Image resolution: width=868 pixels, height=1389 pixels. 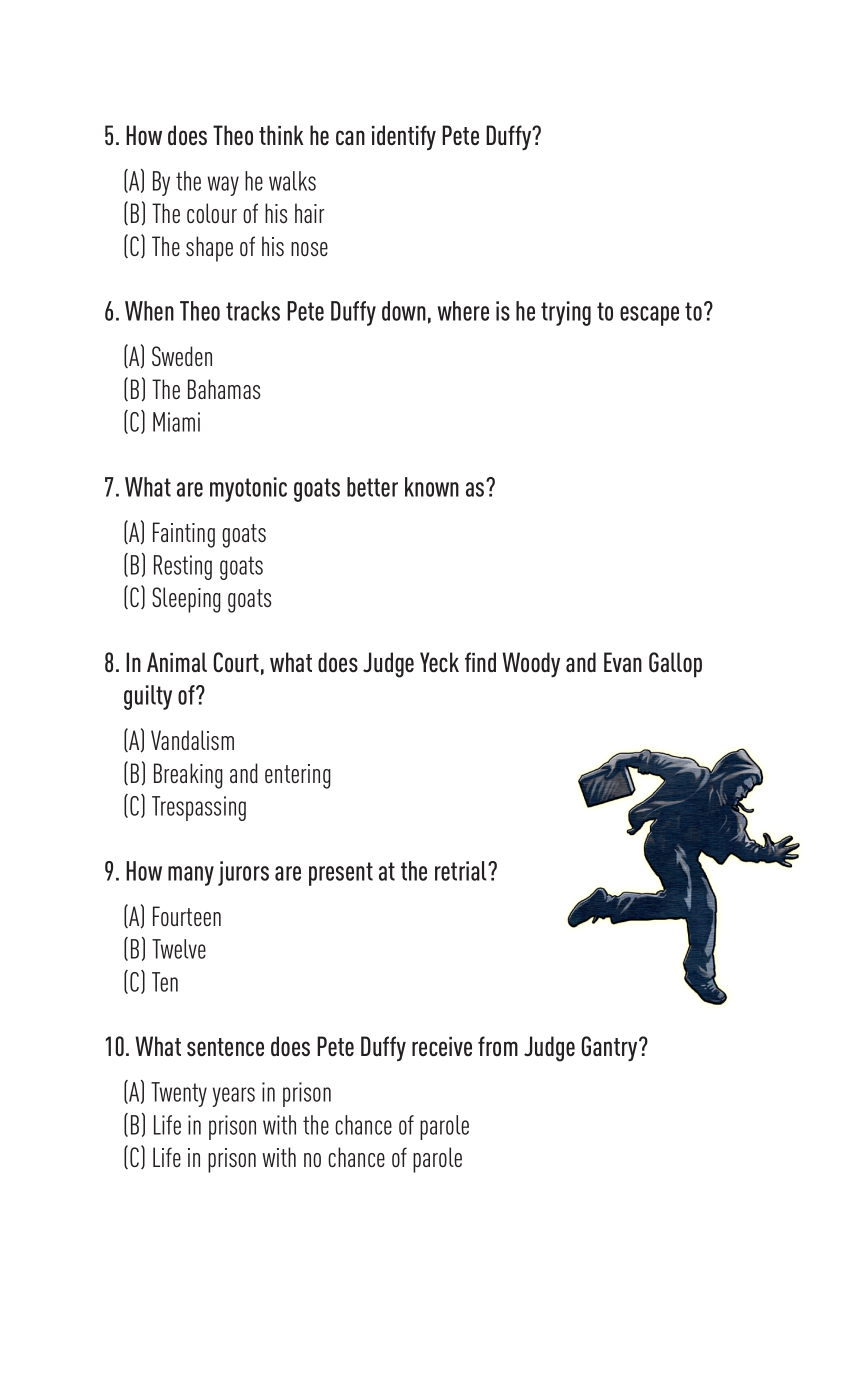 I want to click on find, so click(x=480, y=662).
